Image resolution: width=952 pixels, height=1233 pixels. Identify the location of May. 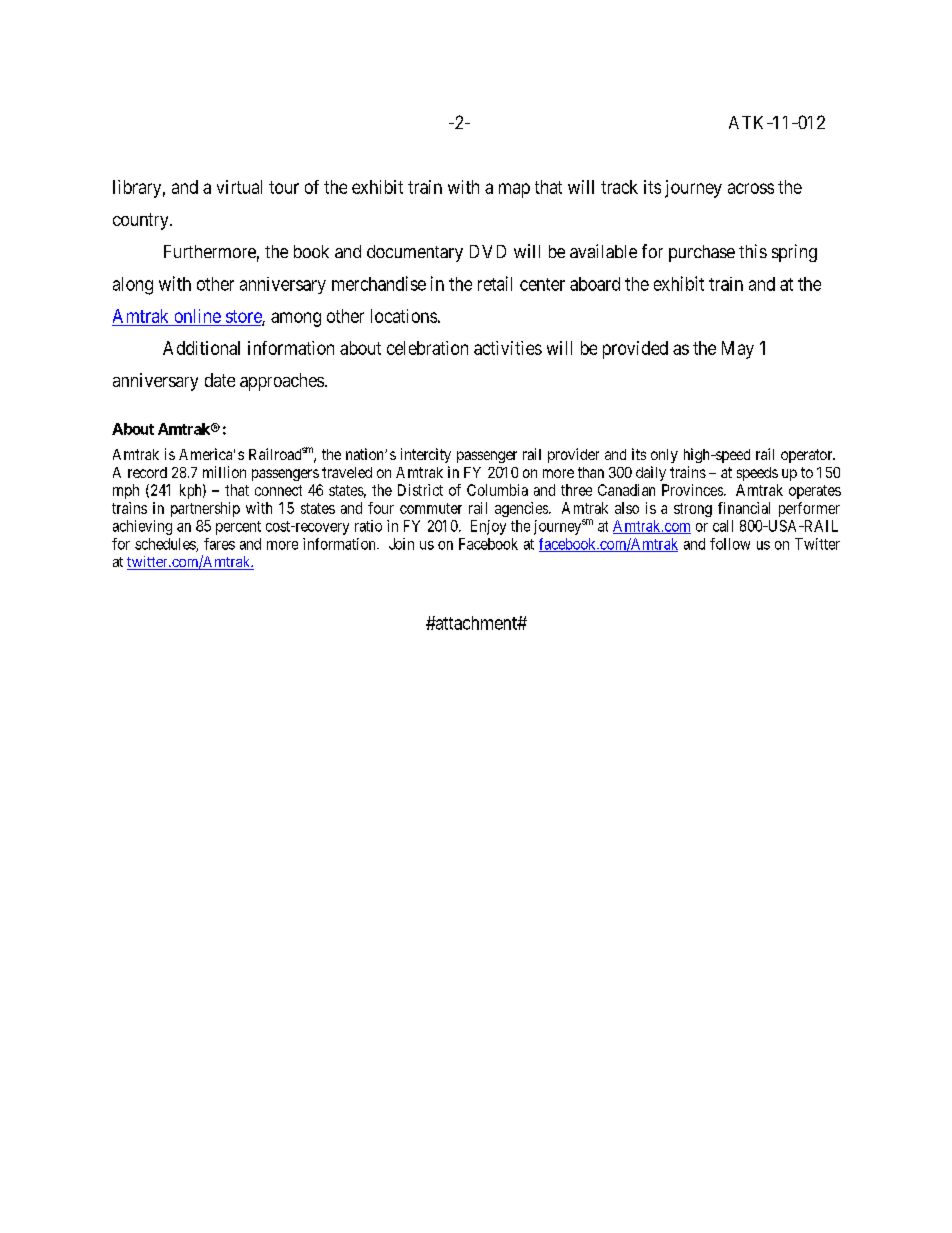
(738, 350).
